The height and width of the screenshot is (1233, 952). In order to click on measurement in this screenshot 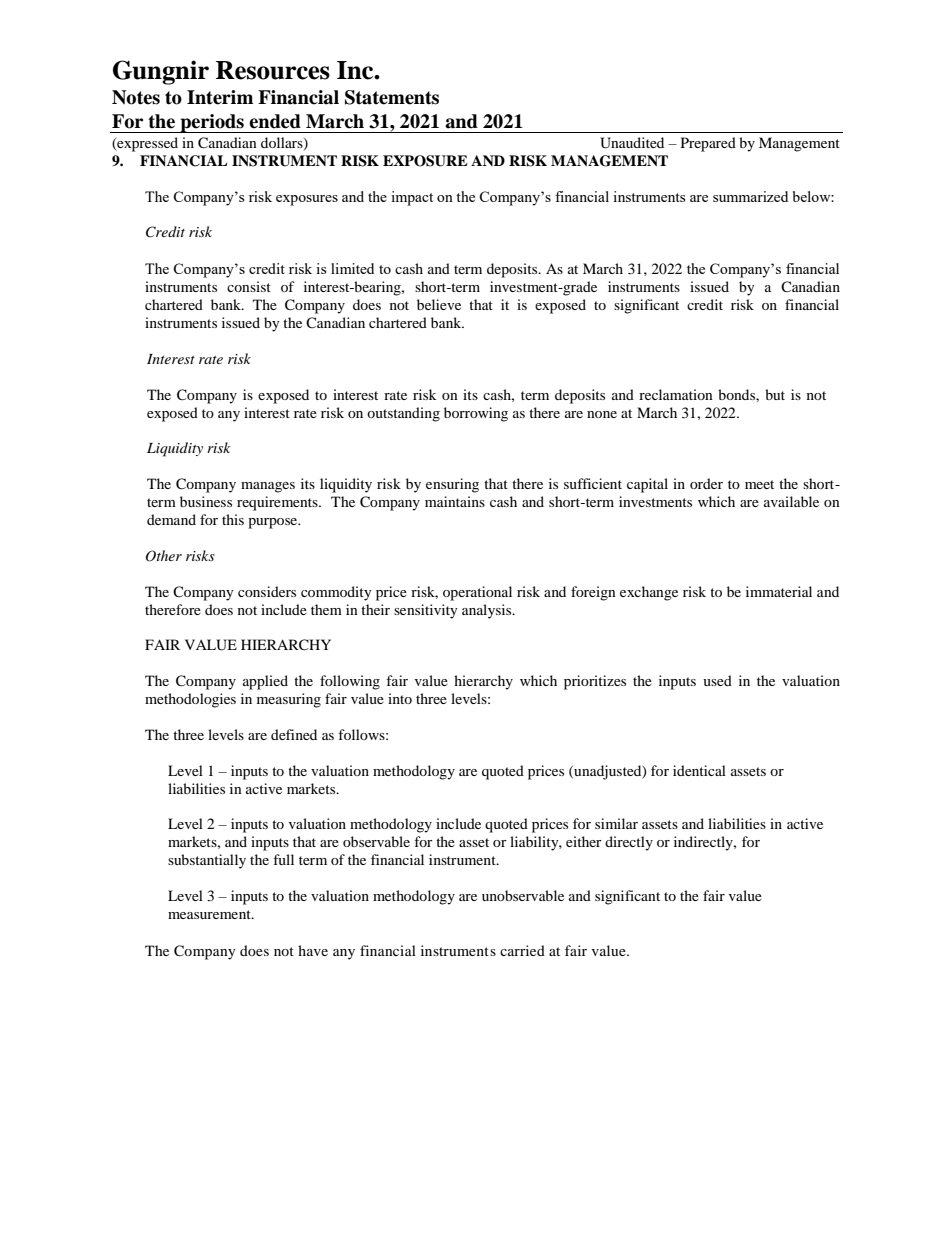, I will do `click(210, 914)`.
